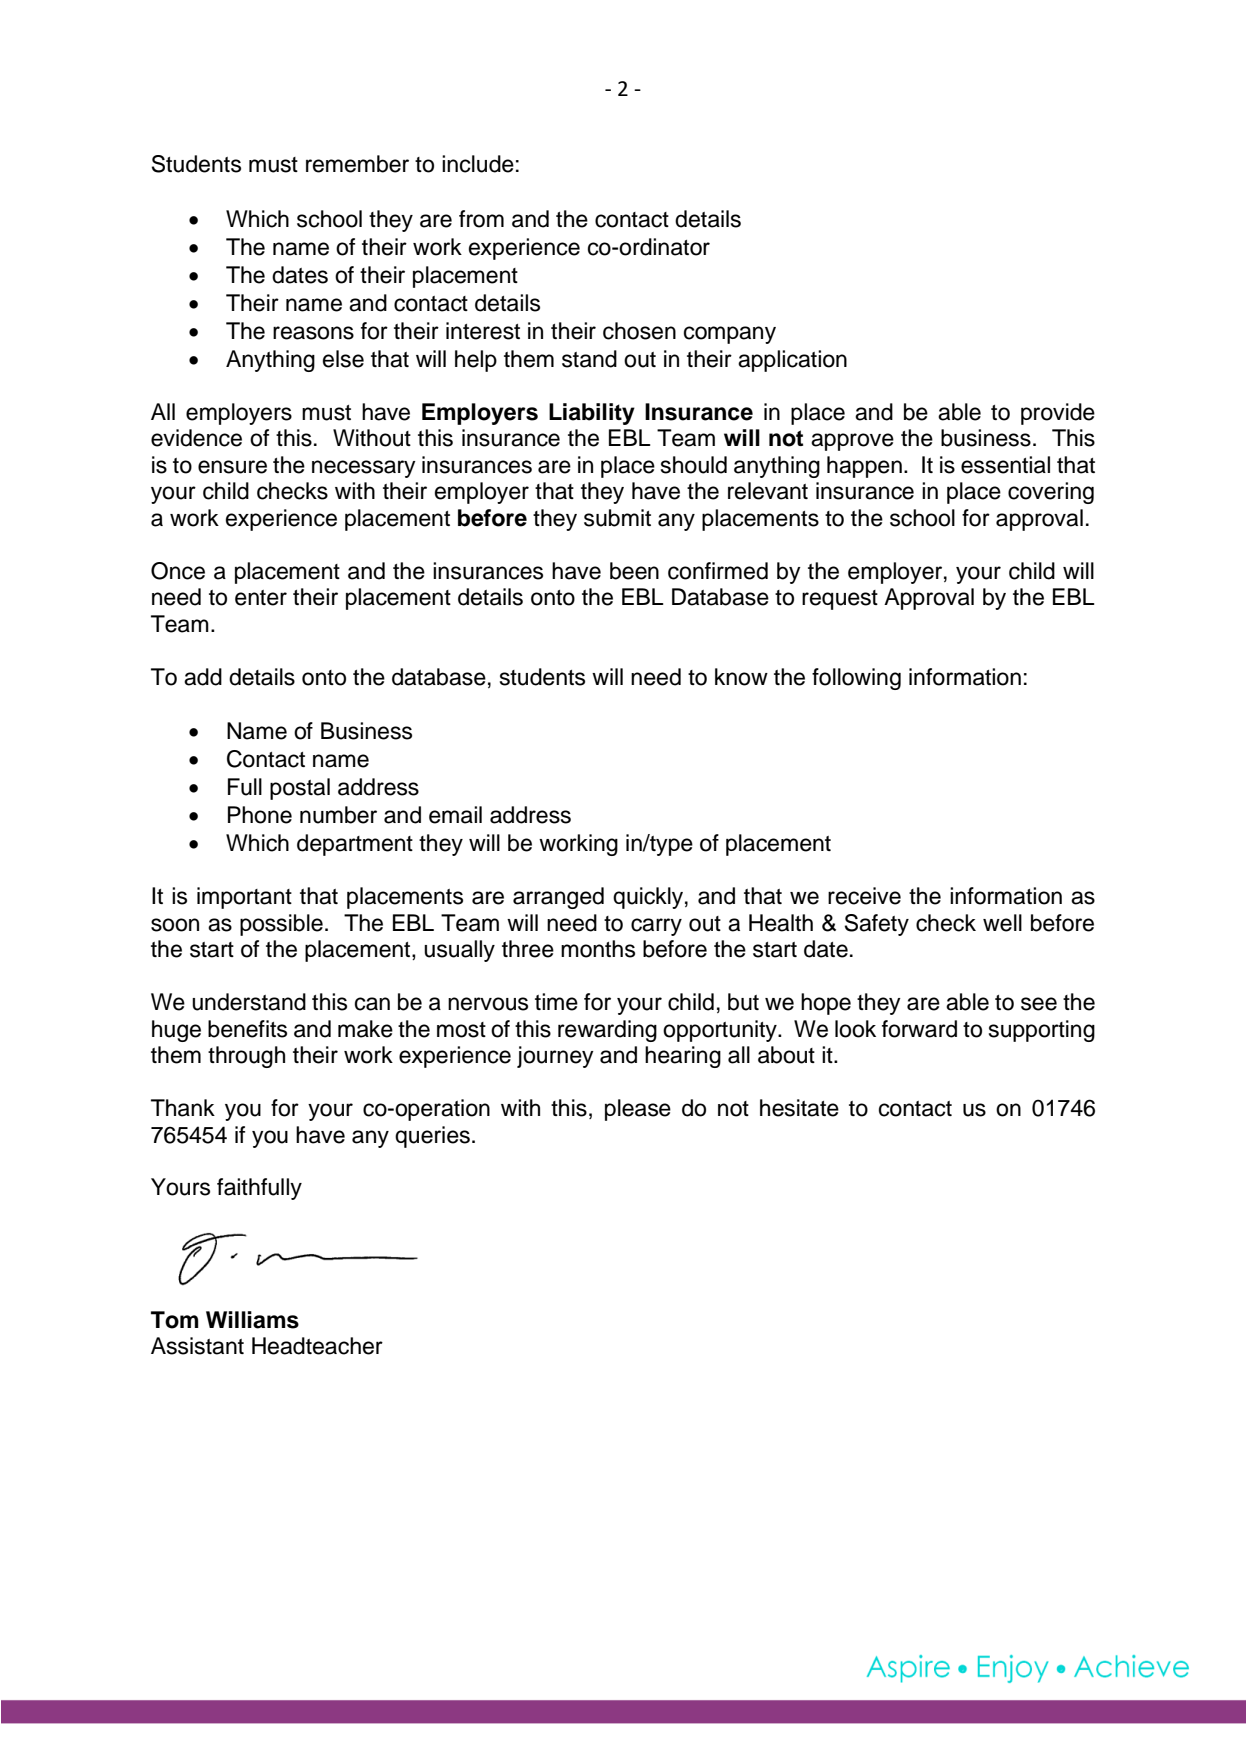 The height and width of the document is (1762, 1246). I want to click on Assistant, so click(197, 1346).
